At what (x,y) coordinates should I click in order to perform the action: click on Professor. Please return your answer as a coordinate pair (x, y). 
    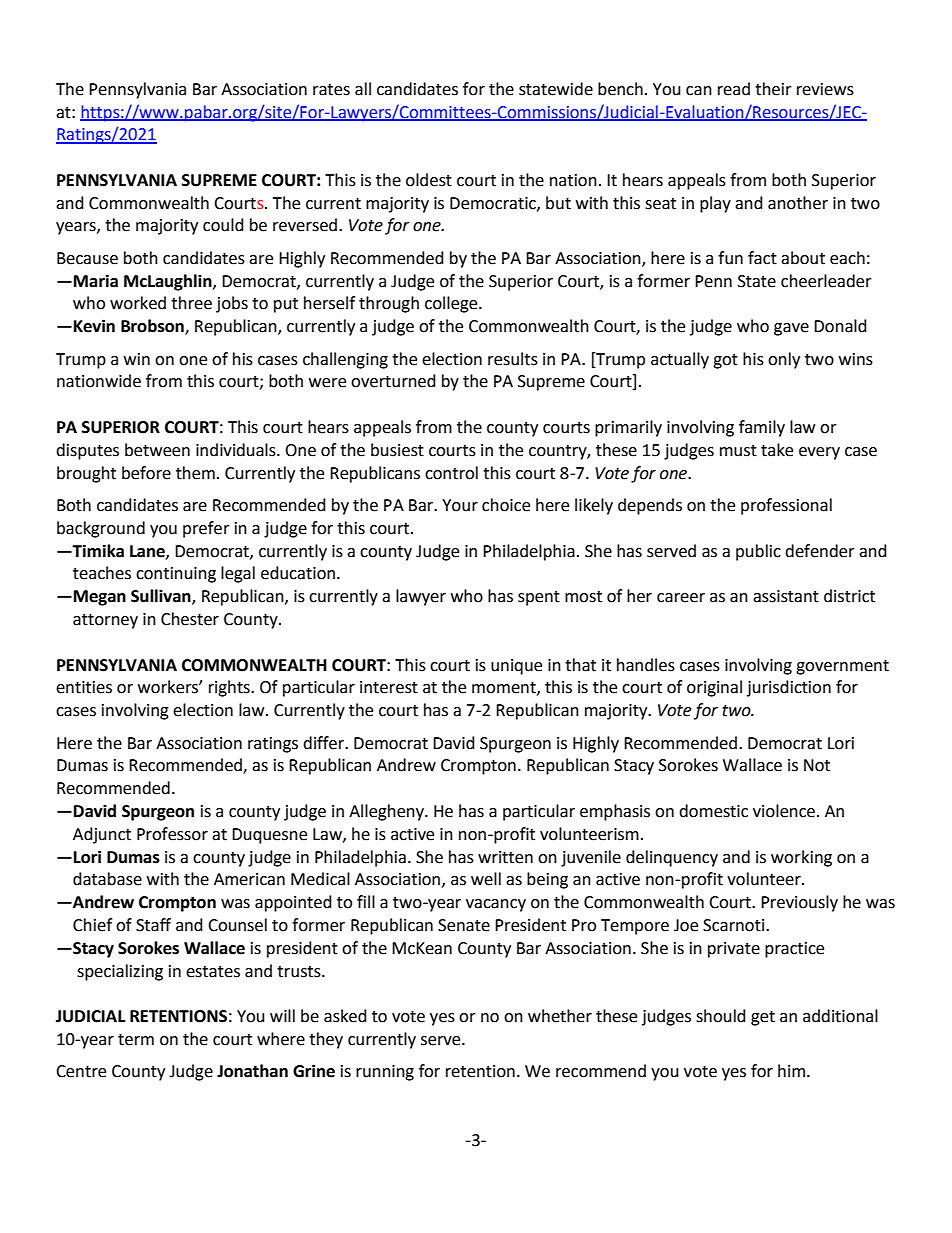
    Looking at the image, I should click on (172, 834).
